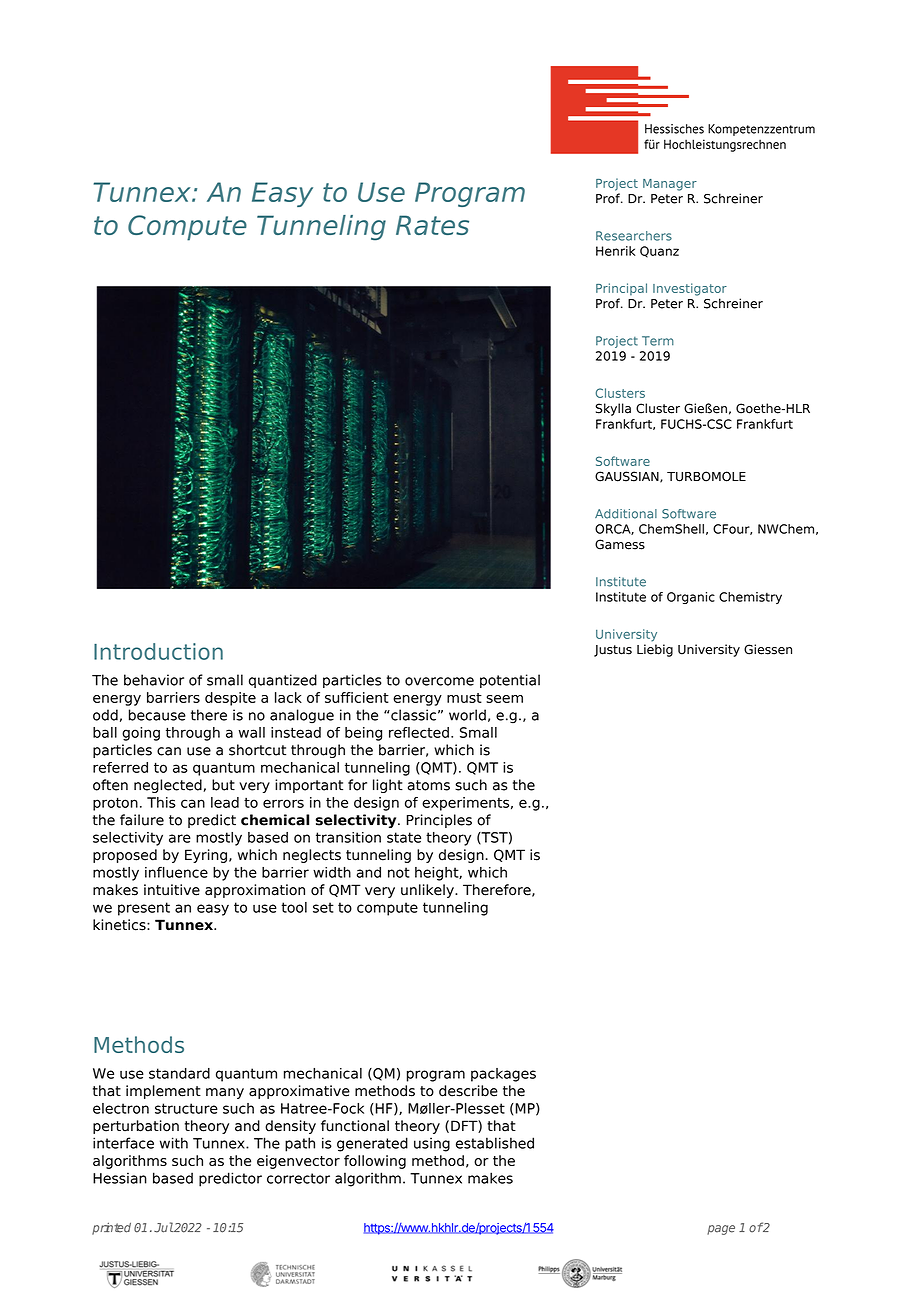  What do you see at coordinates (628, 477) in the screenshot?
I see `GAUSSIAN` at bounding box center [628, 477].
